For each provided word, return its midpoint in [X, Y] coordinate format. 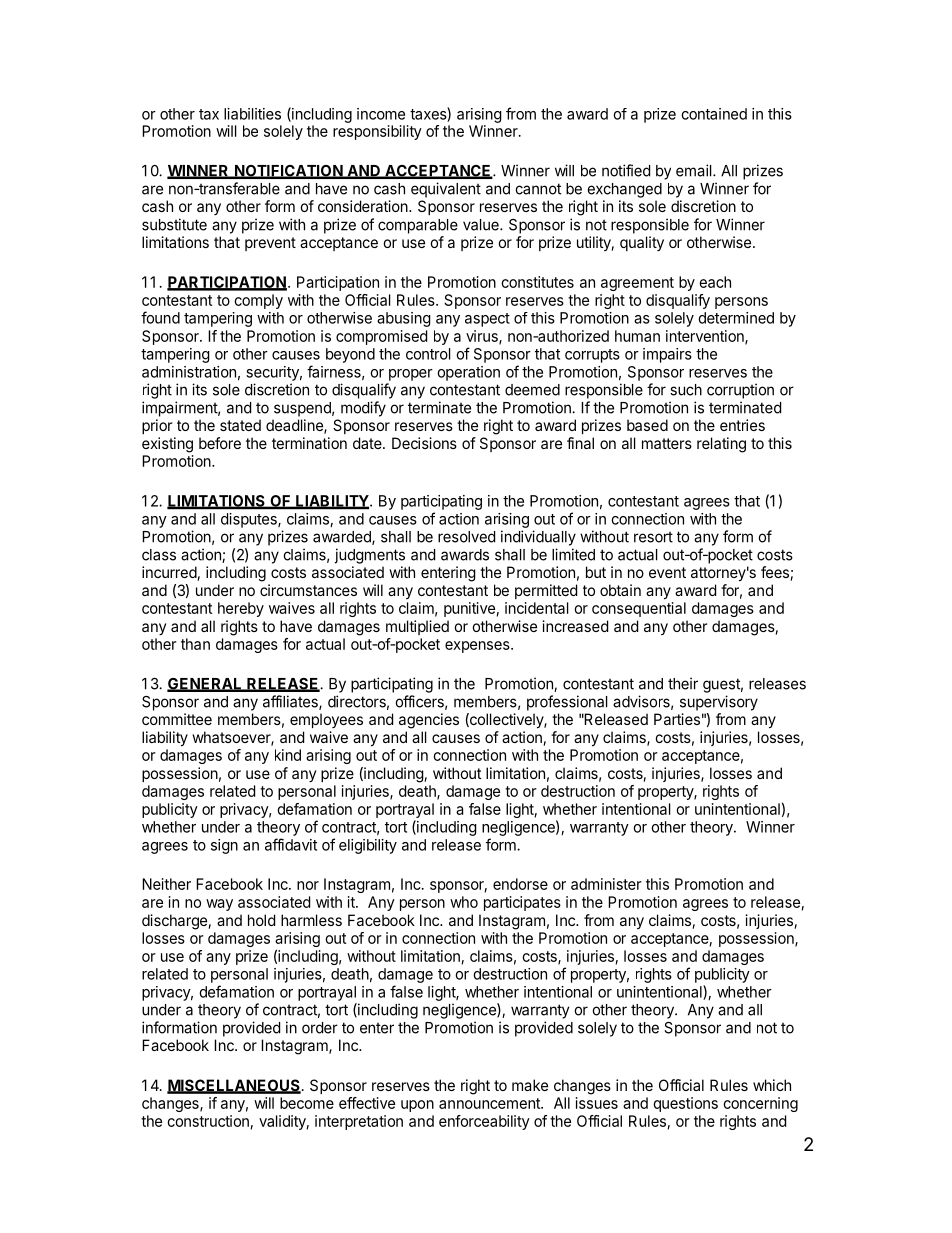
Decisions [424, 443]
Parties [677, 719]
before [220, 443]
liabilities [252, 114]
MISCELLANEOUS [234, 1086]
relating [721, 445]
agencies [429, 721]
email [695, 170]
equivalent [446, 190]
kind [288, 755]
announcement [490, 1103]
